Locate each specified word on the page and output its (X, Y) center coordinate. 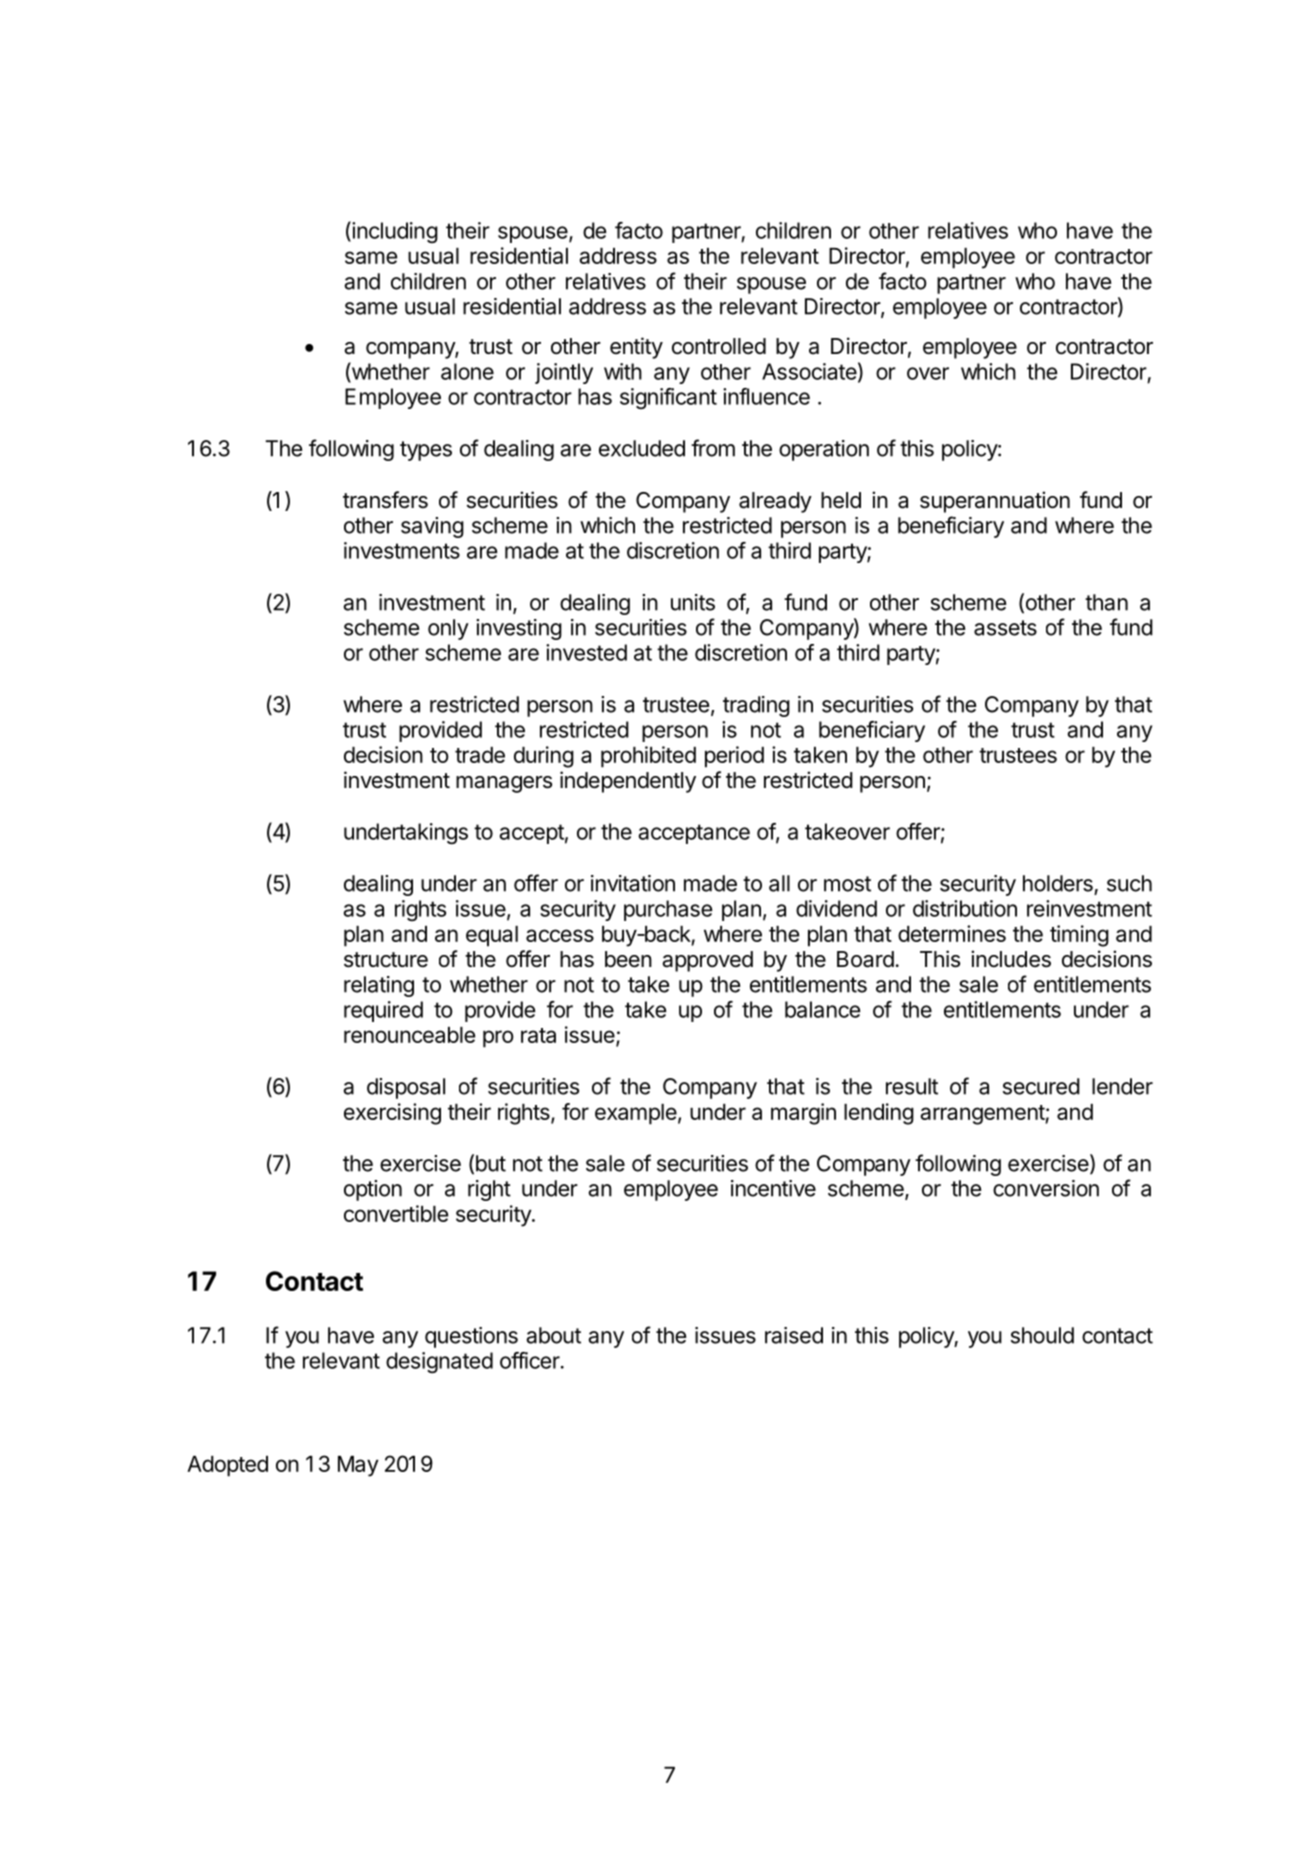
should (1042, 1335)
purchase (668, 910)
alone (467, 371)
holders (1058, 883)
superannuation (995, 502)
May (358, 1466)
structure (386, 960)
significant (668, 398)
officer (530, 1360)
